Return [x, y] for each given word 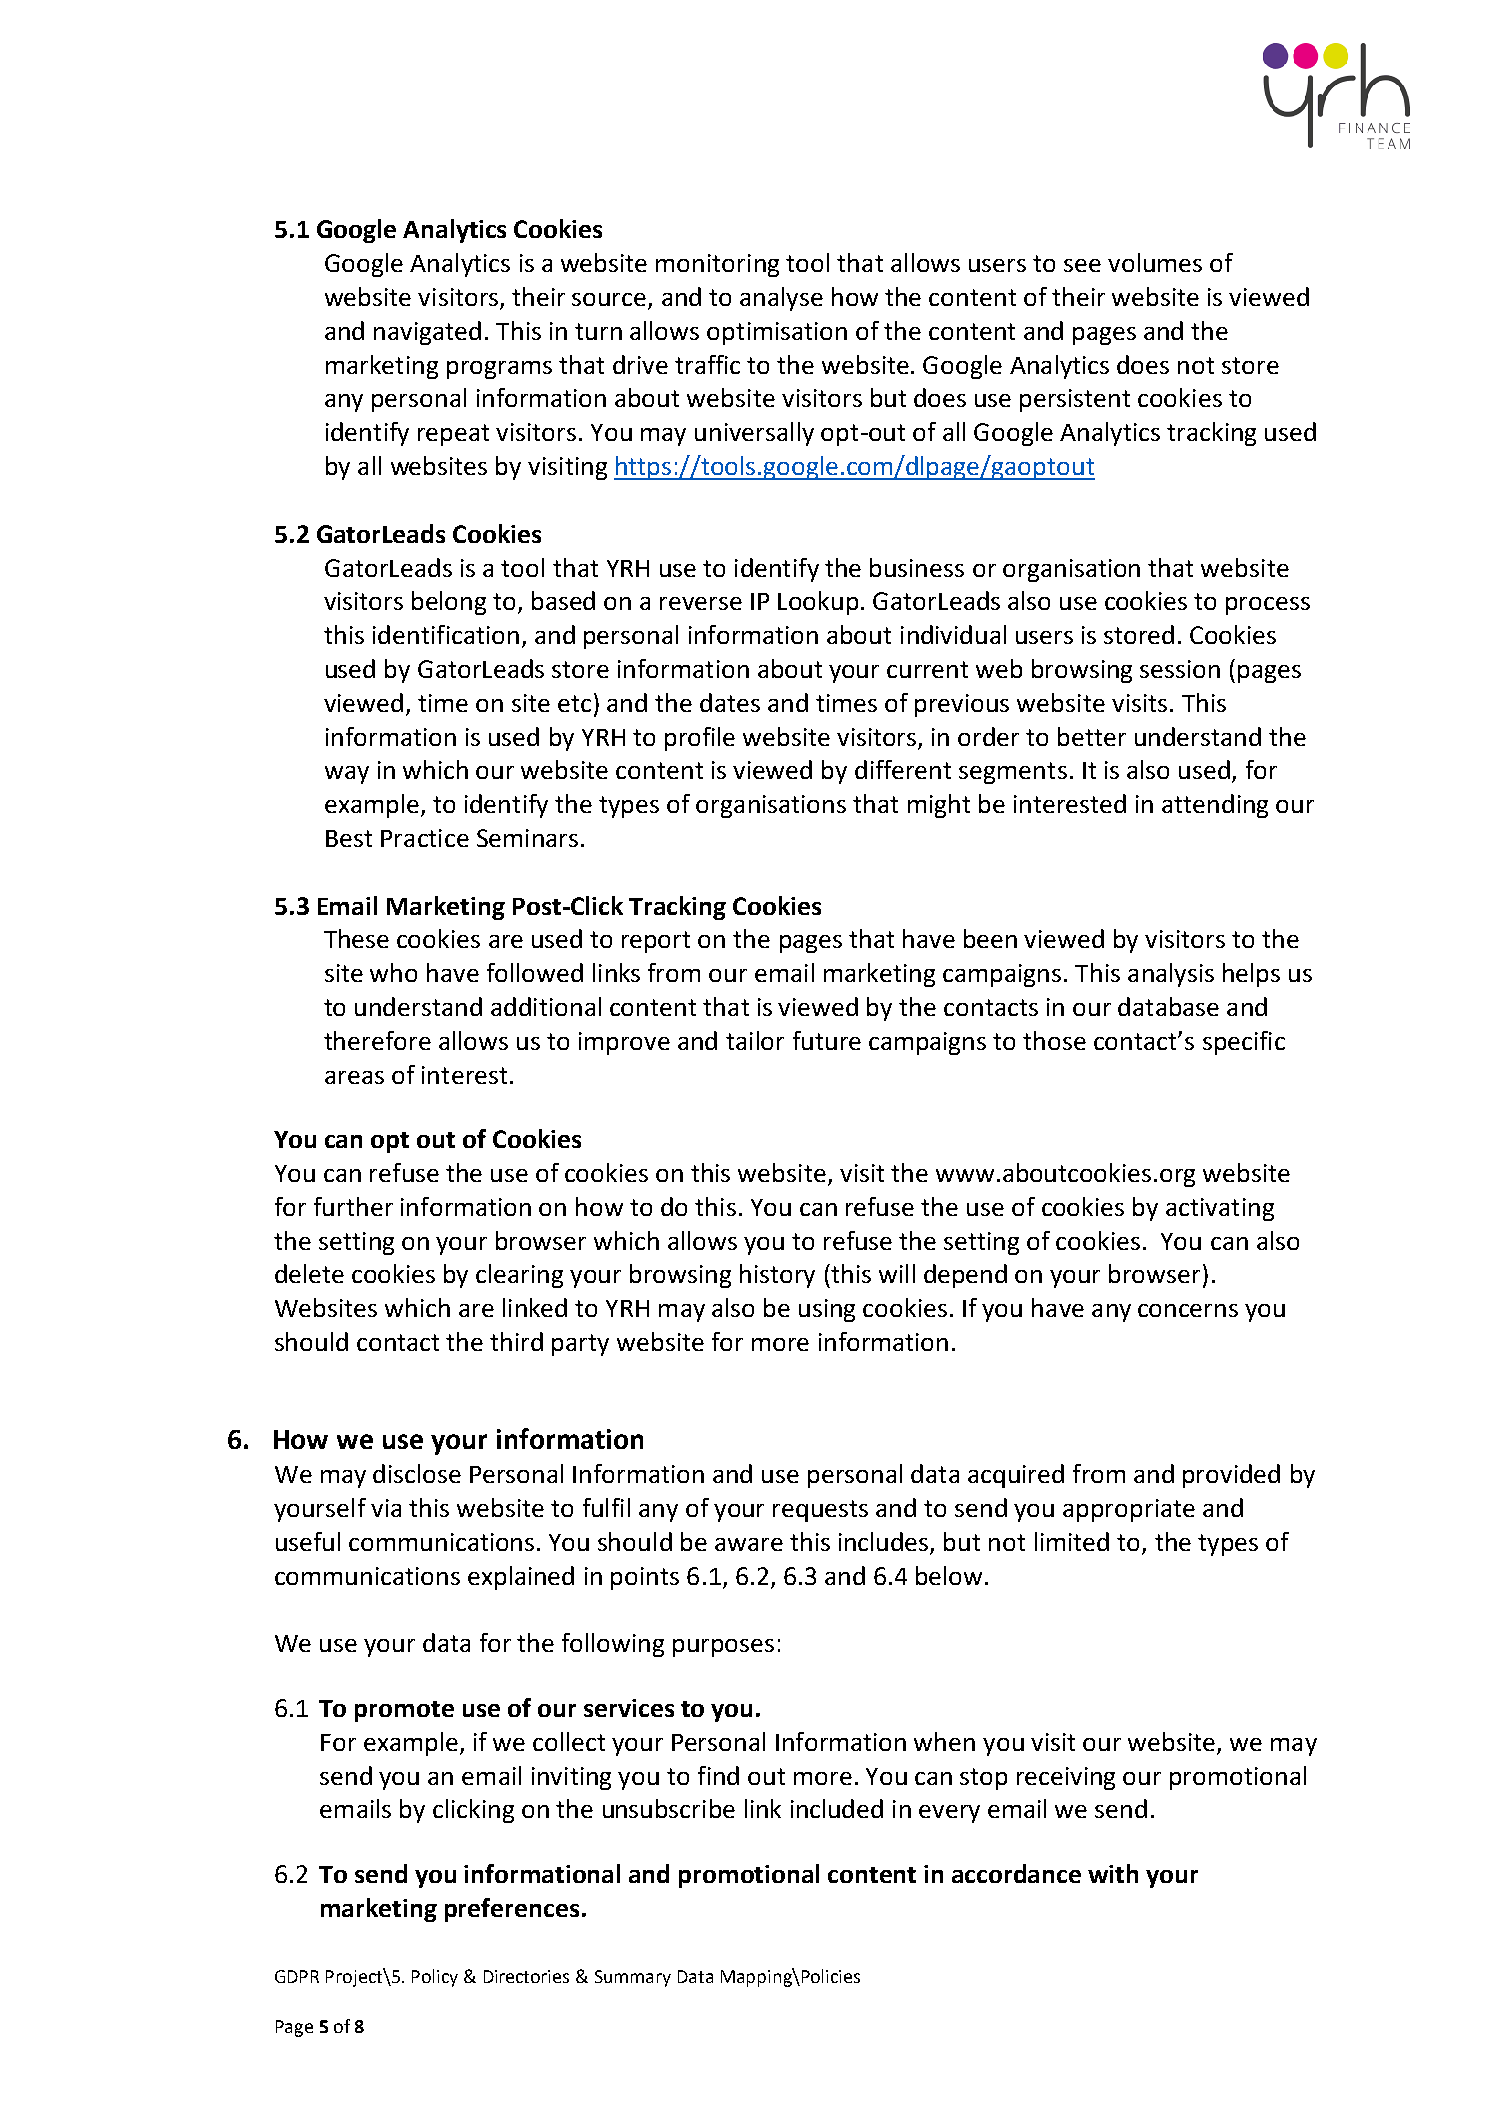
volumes [1155, 262]
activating [1220, 1209]
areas [354, 1077]
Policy [435, 1978]
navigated [427, 333]
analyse [781, 299]
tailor [755, 1040]
